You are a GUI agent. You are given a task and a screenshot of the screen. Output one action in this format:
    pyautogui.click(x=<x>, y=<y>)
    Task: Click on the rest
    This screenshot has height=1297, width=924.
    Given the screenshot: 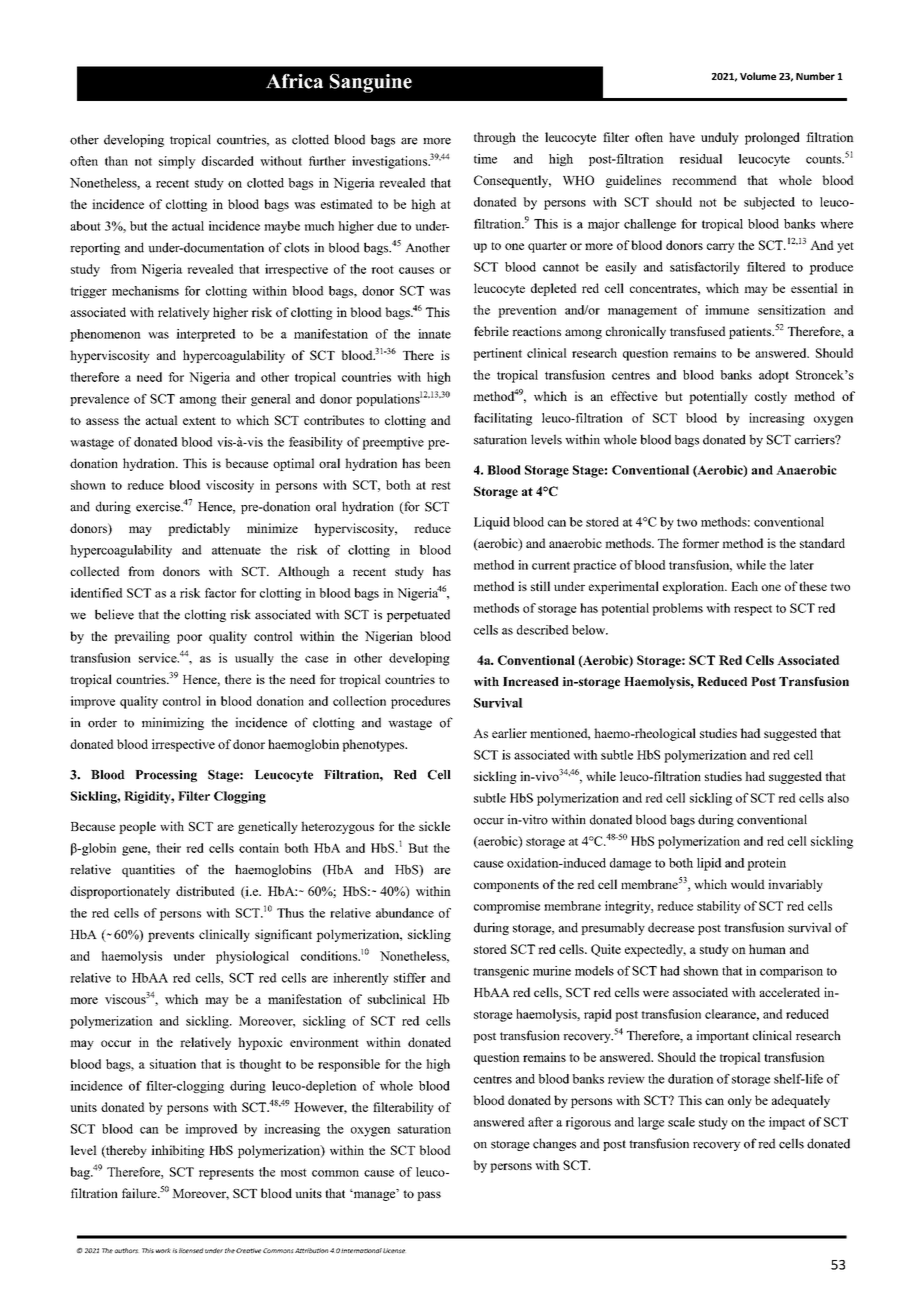 What is the action you would take?
    pyautogui.click(x=441, y=485)
